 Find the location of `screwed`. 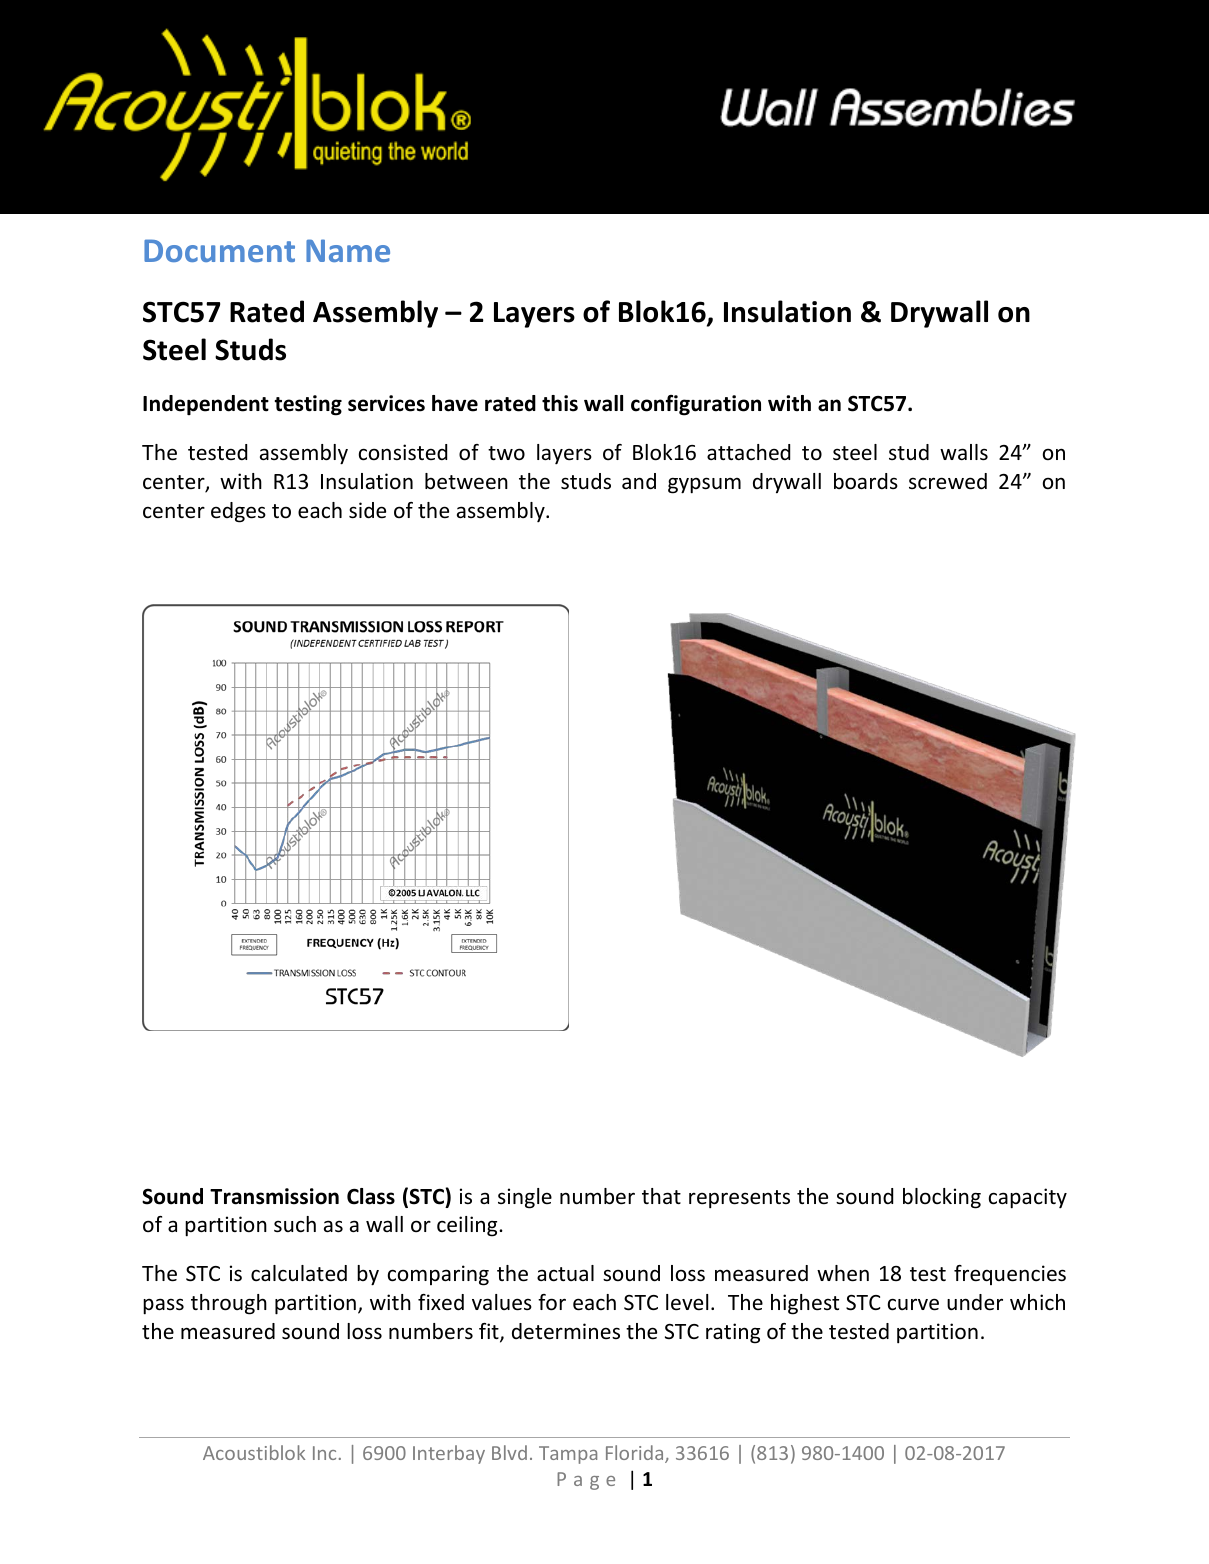

screwed is located at coordinates (948, 481).
